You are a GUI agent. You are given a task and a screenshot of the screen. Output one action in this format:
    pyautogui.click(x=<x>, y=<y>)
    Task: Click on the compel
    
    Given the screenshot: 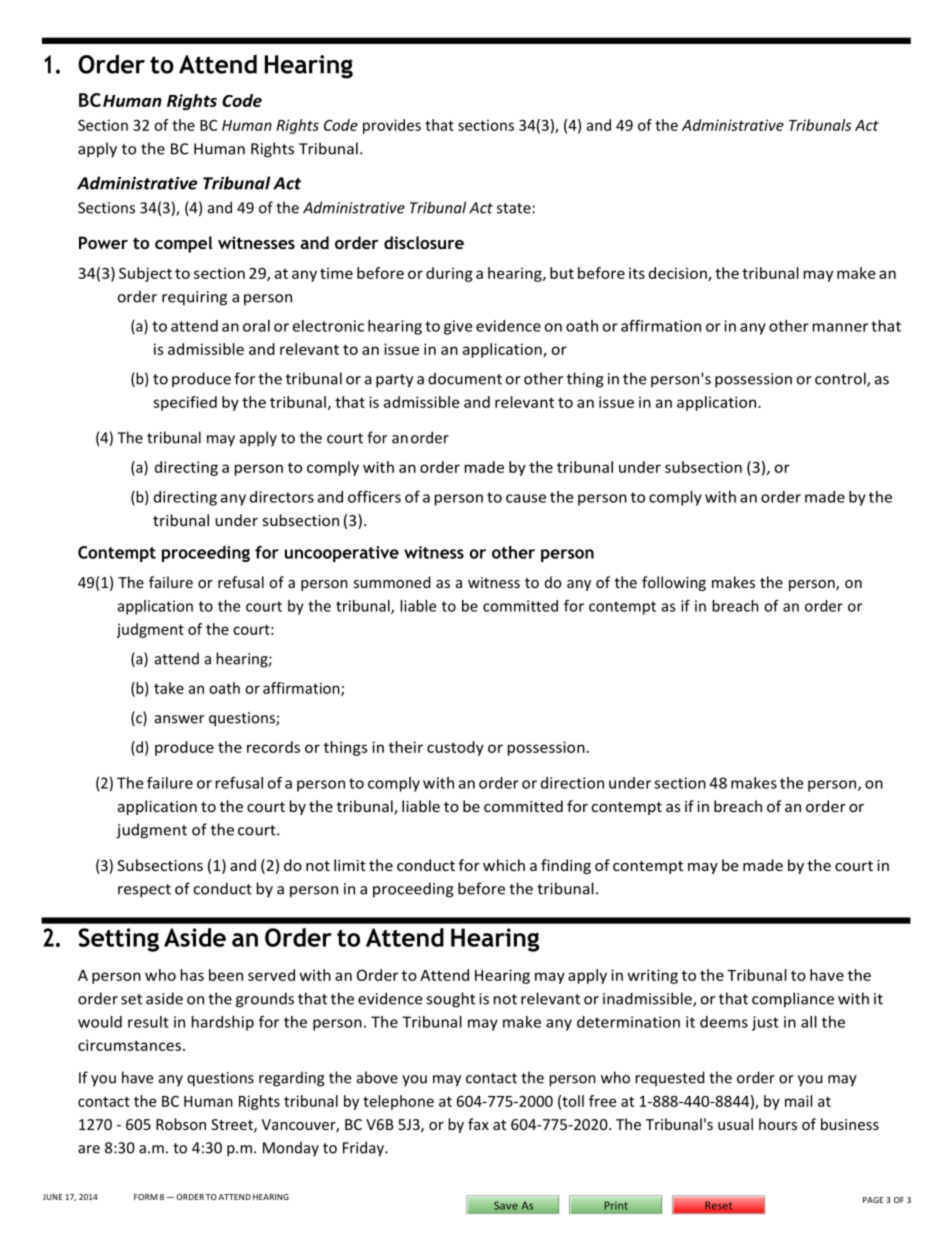 What is the action you would take?
    pyautogui.click(x=183, y=244)
